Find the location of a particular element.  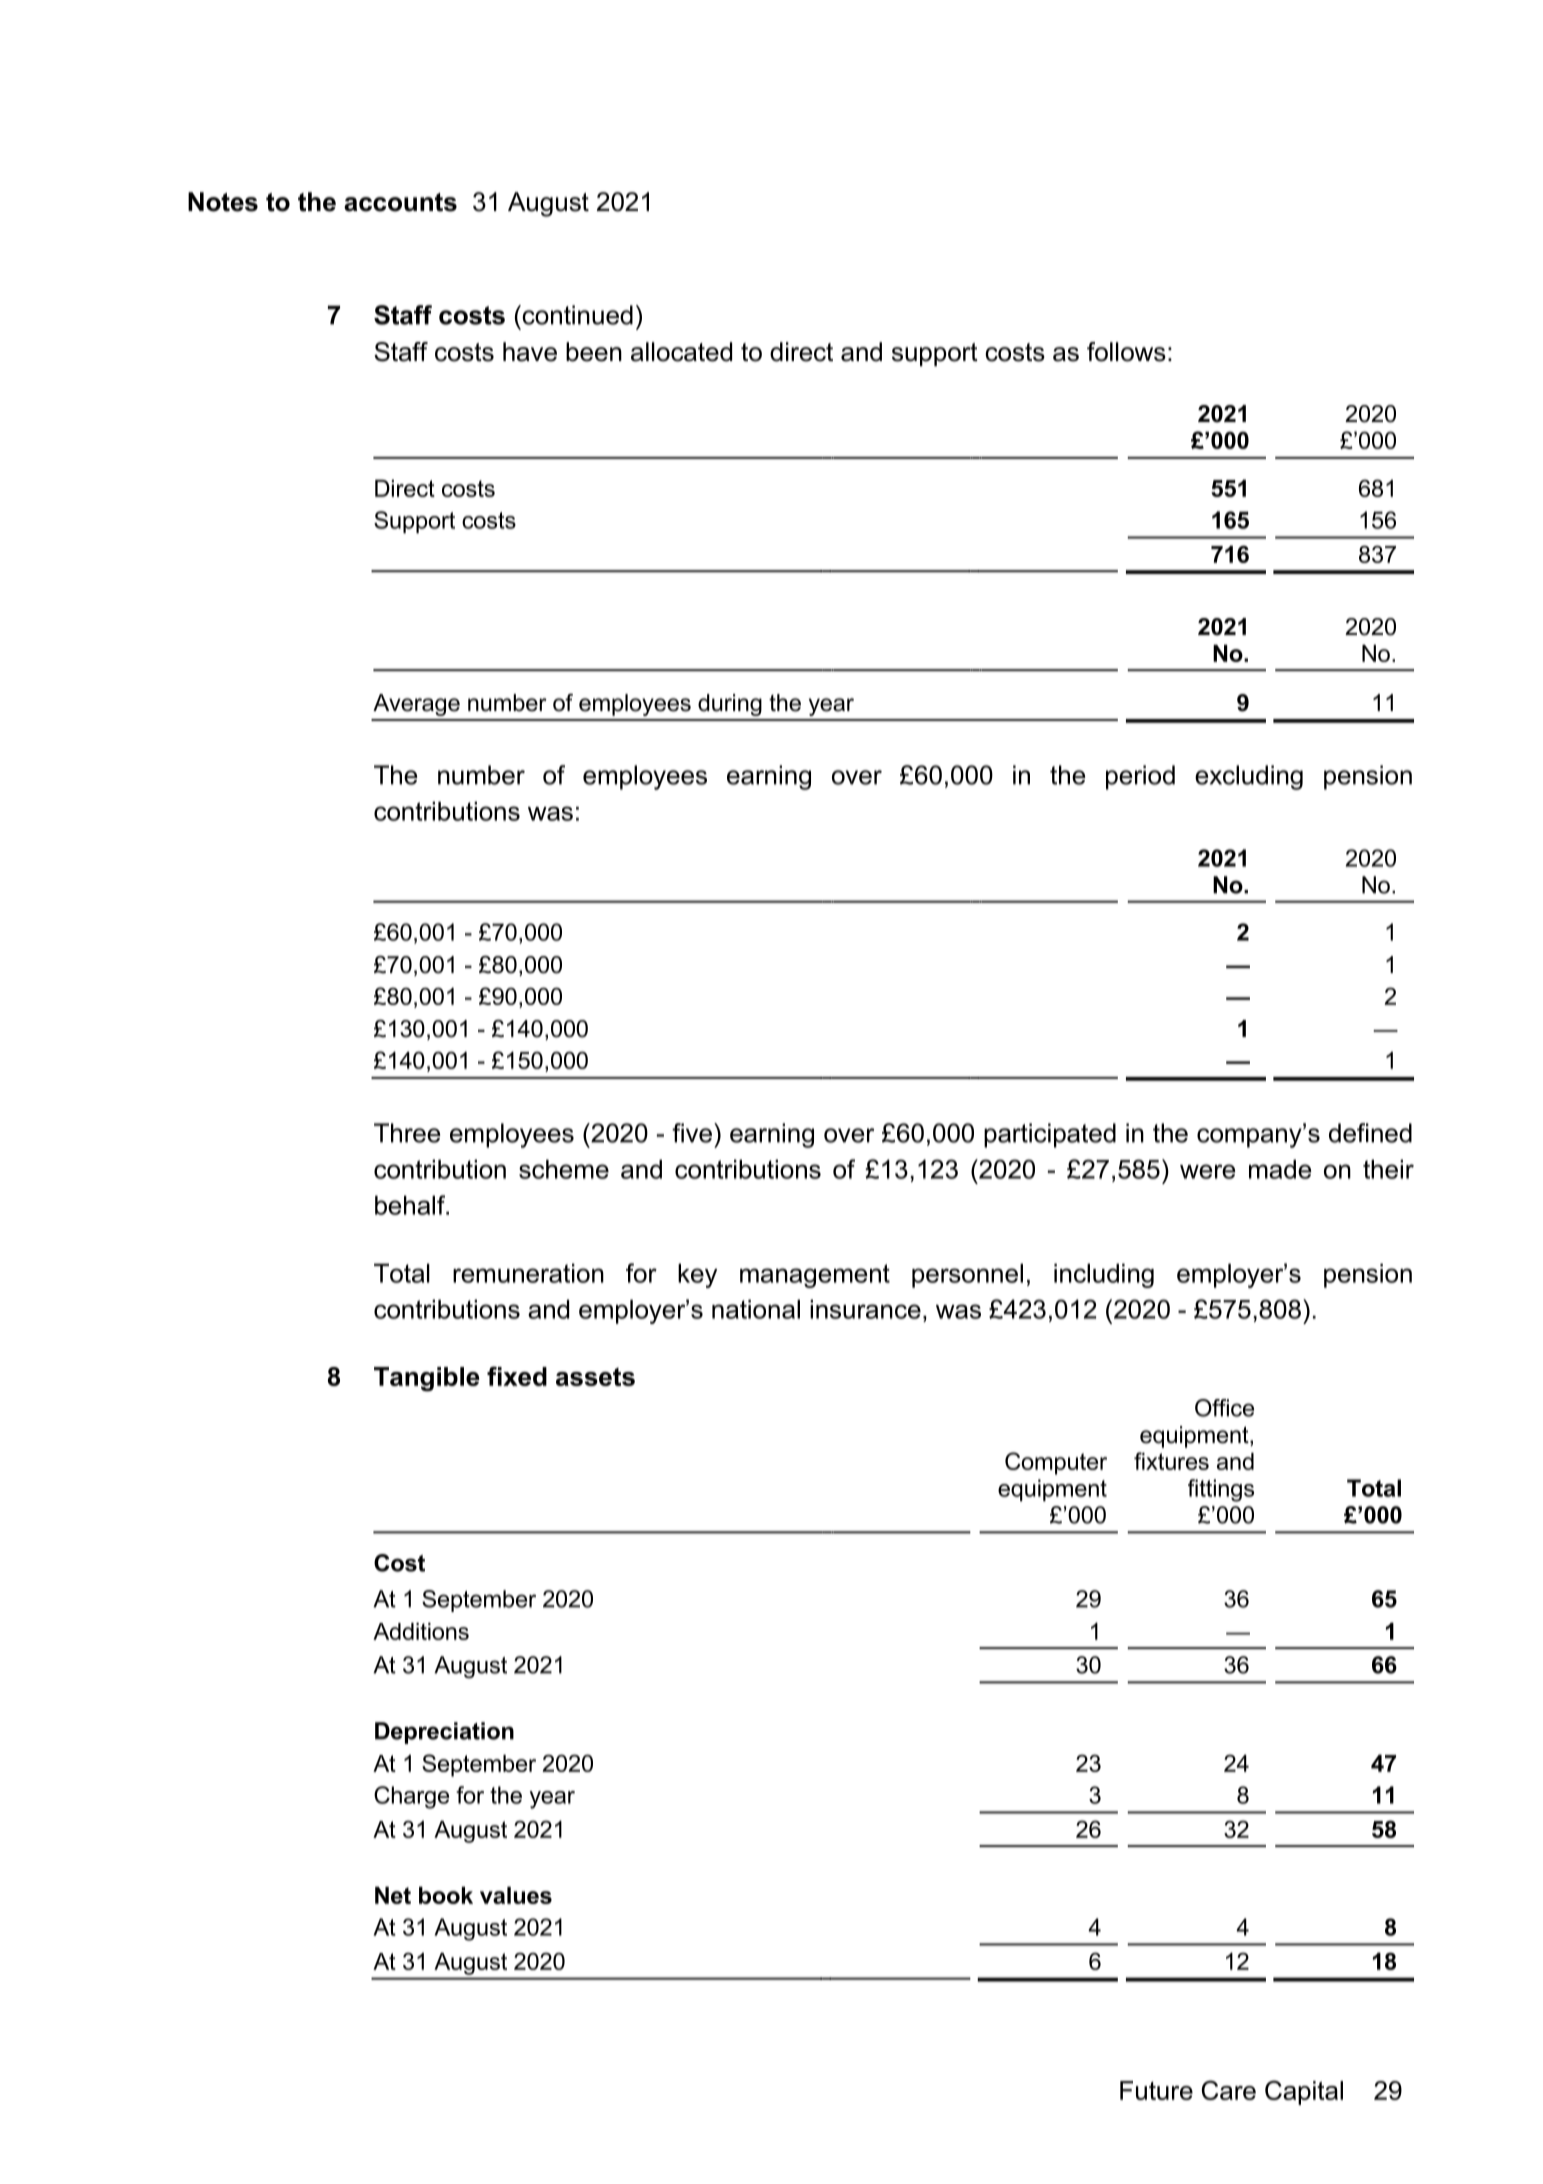

allocated is located at coordinates (681, 352).
